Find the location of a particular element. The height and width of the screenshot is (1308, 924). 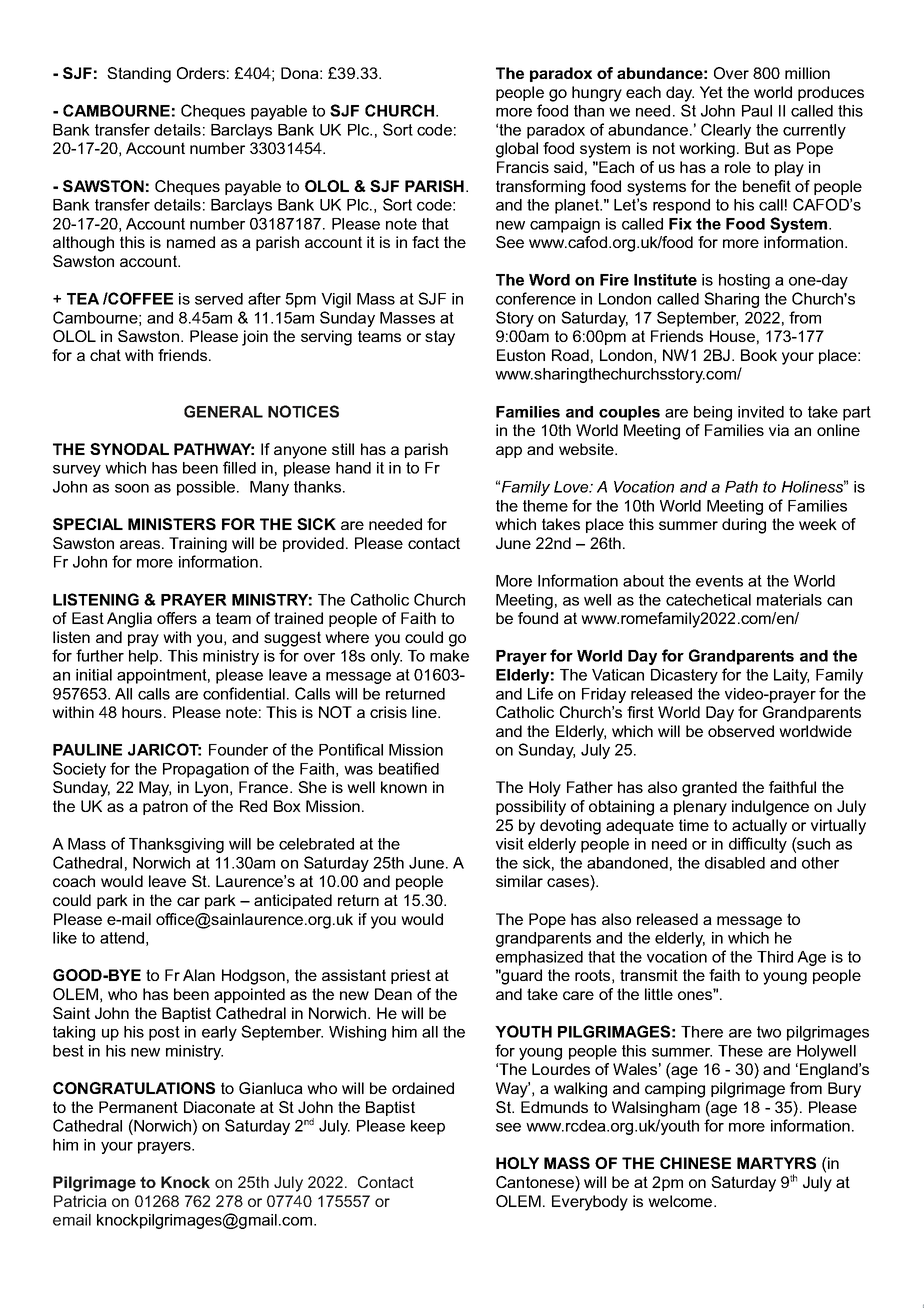

MINISTERS is located at coordinates (172, 524).
